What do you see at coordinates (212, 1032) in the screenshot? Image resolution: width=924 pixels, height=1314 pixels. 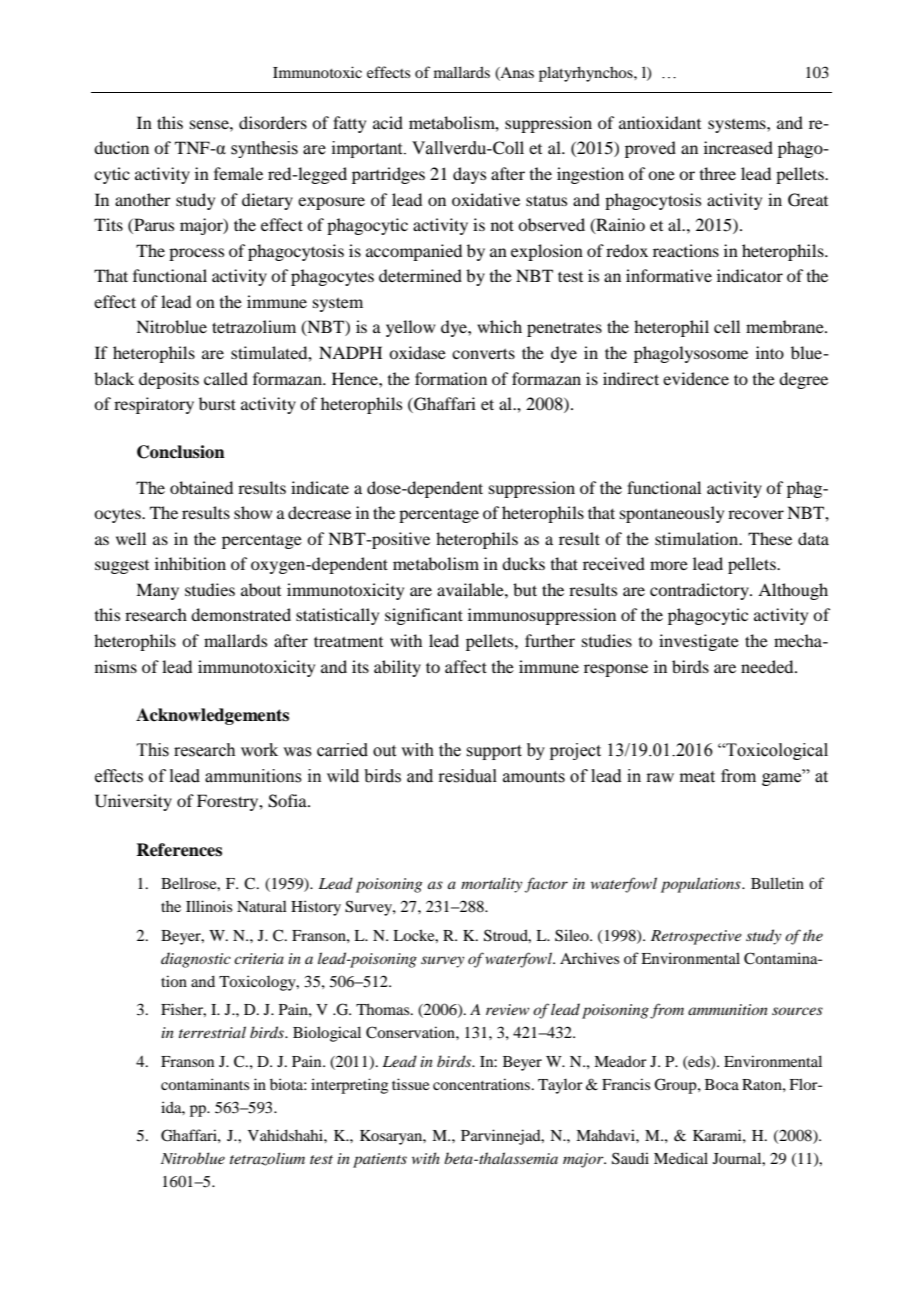 I see `terrestrial` at bounding box center [212, 1032].
